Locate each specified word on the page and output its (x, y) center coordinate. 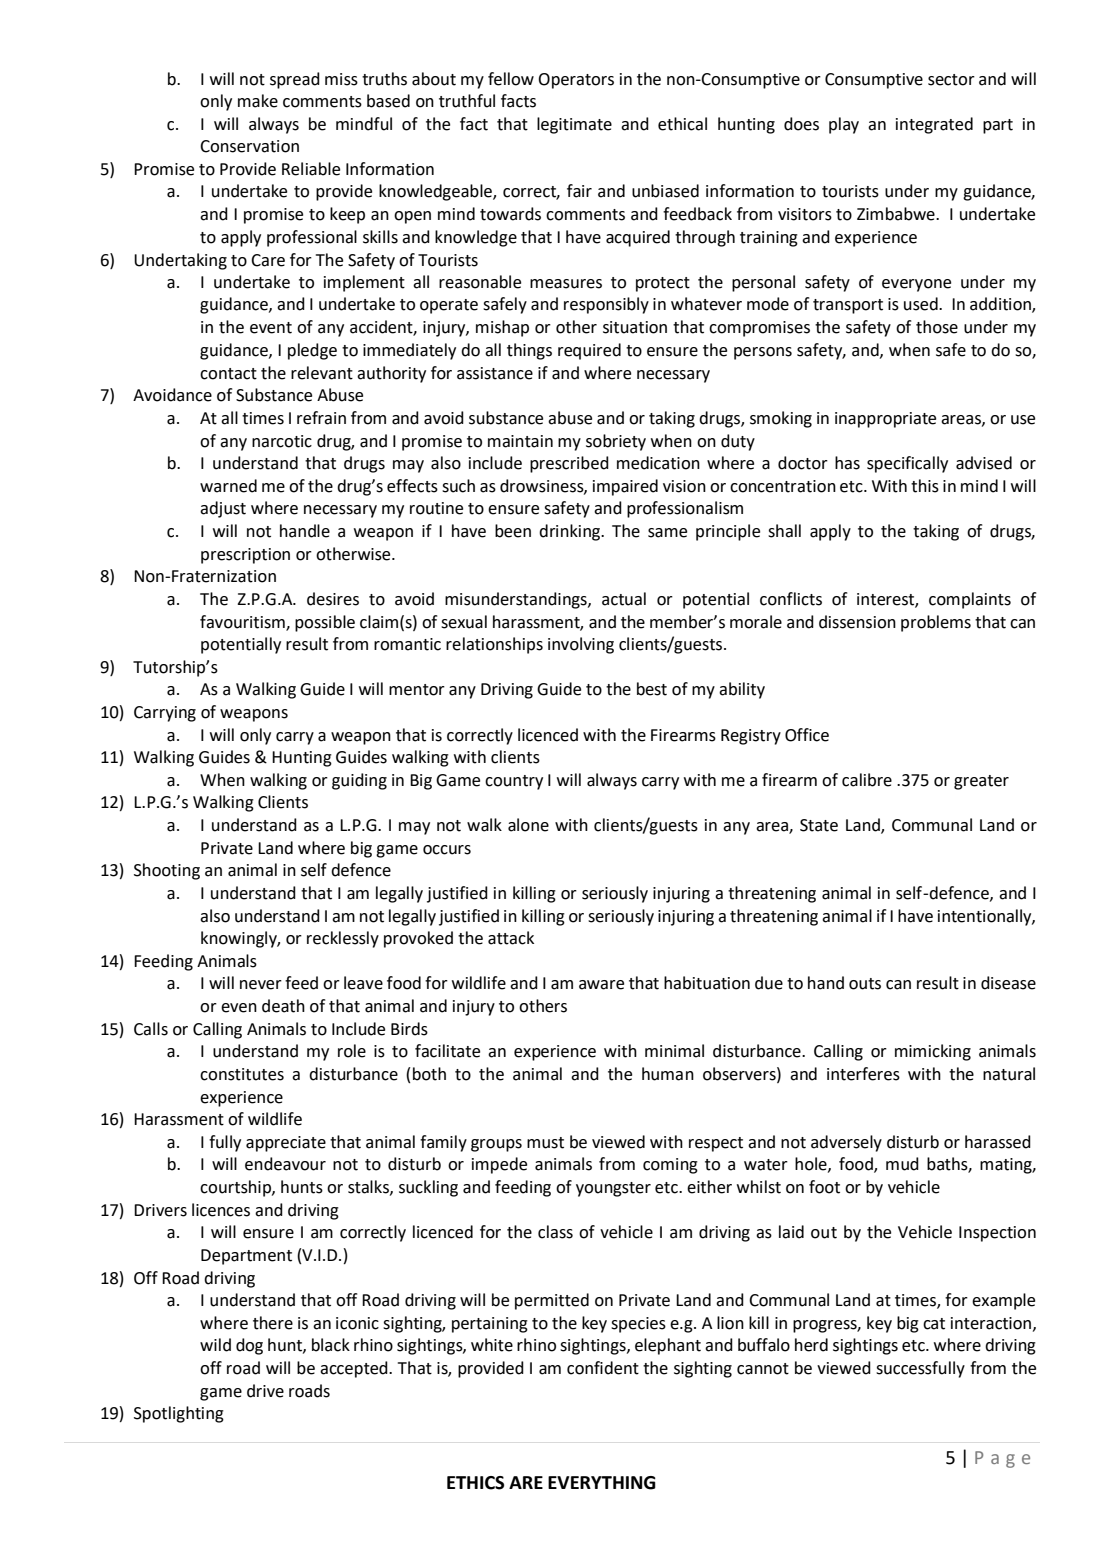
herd (811, 1345)
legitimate (574, 125)
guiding (359, 781)
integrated (934, 125)
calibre (867, 780)
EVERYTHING (602, 1483)
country (514, 782)
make (258, 101)
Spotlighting (179, 1414)
